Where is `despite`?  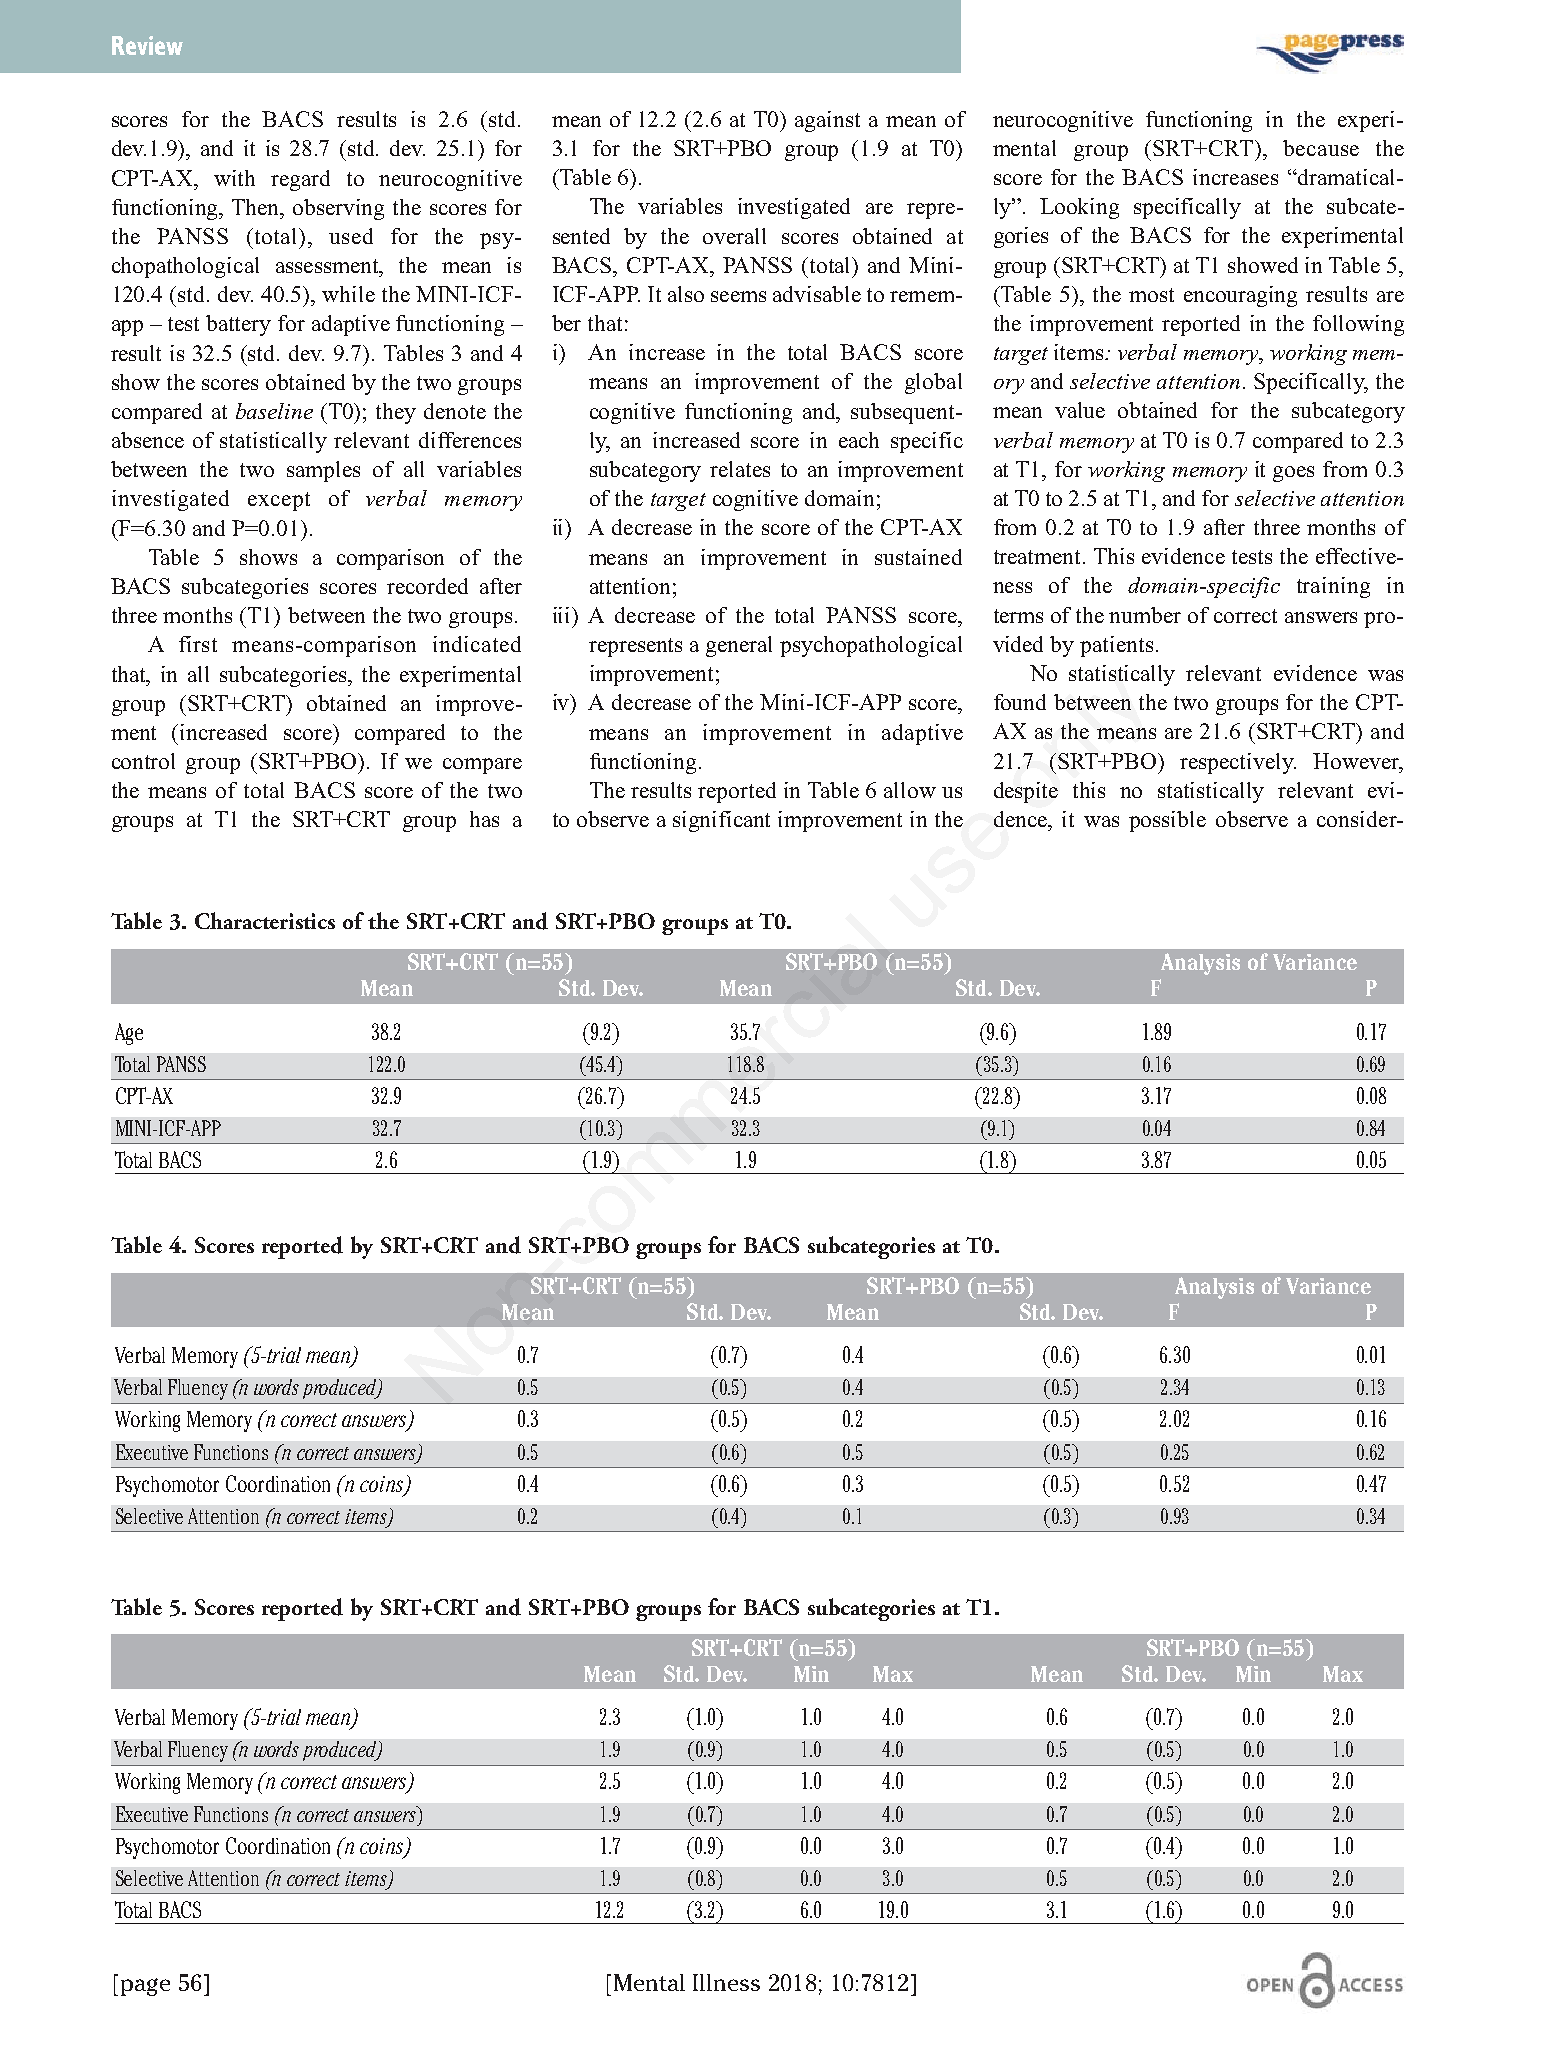 despite is located at coordinates (1026, 792).
